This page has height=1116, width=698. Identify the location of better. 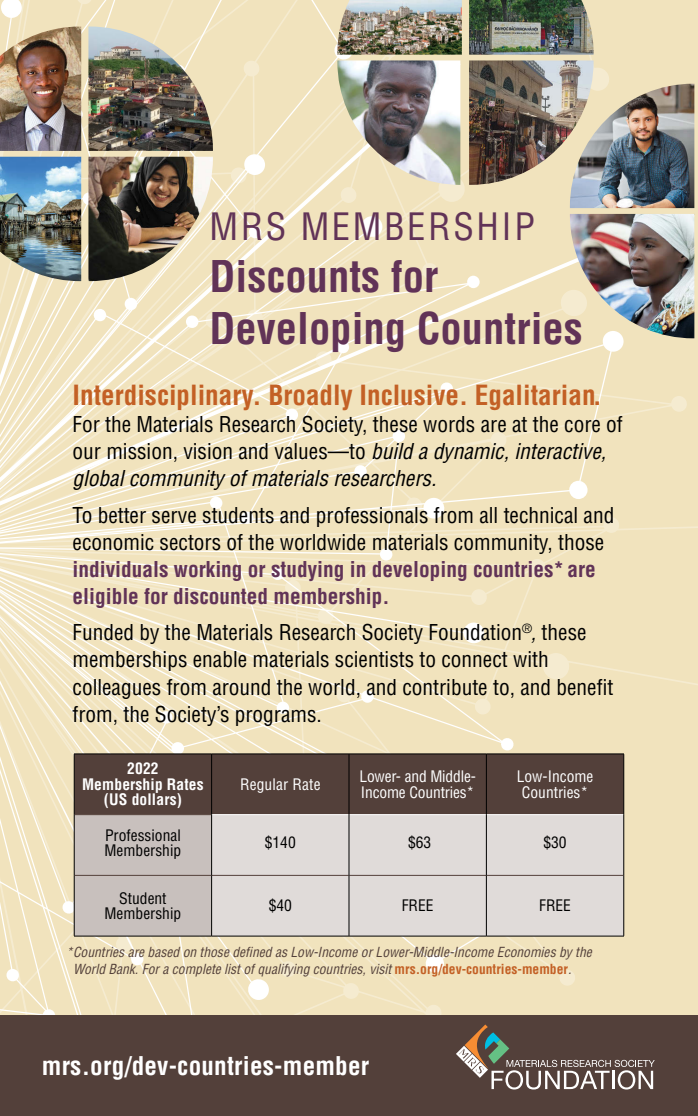
(122, 515).
